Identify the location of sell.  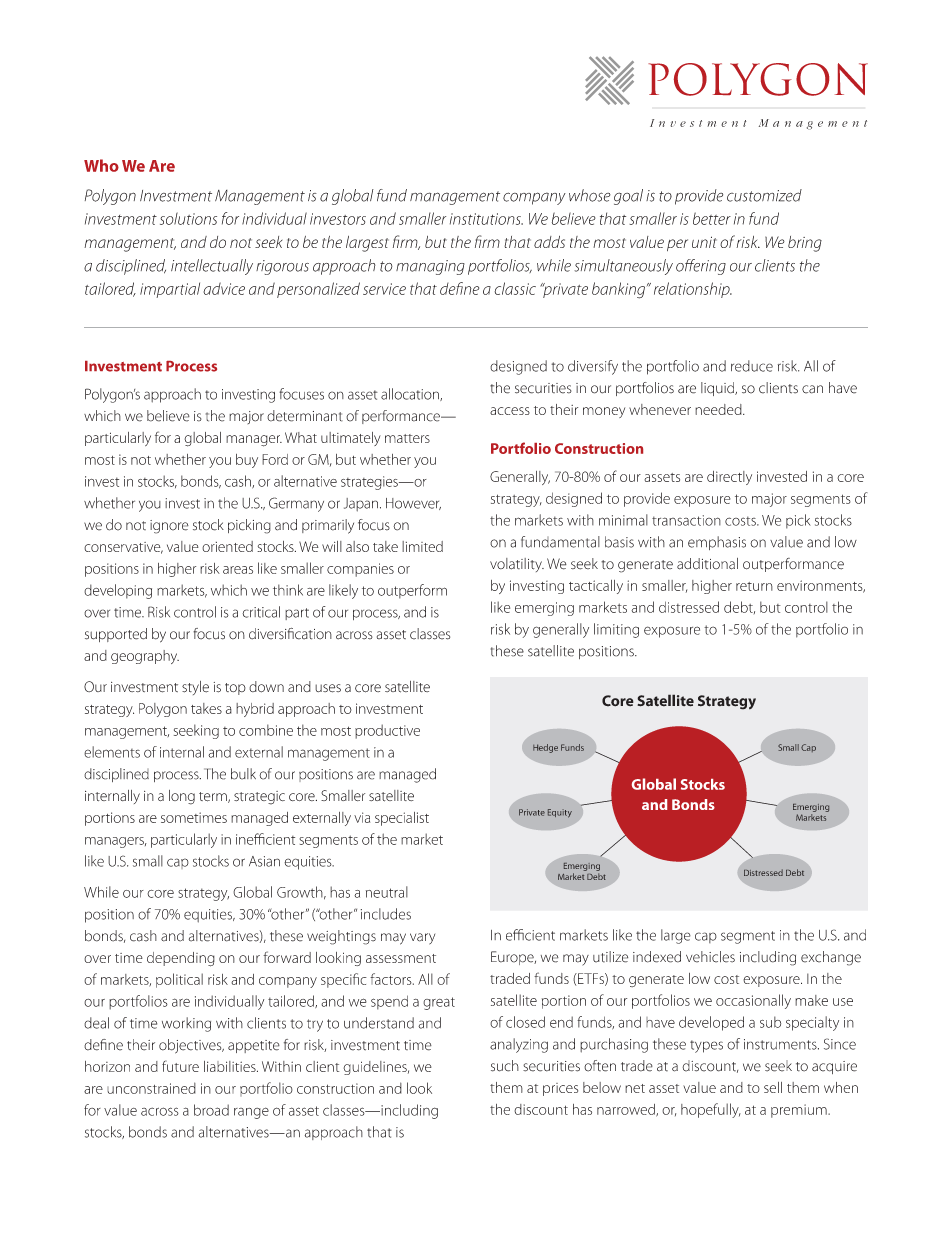
(773, 1087).
